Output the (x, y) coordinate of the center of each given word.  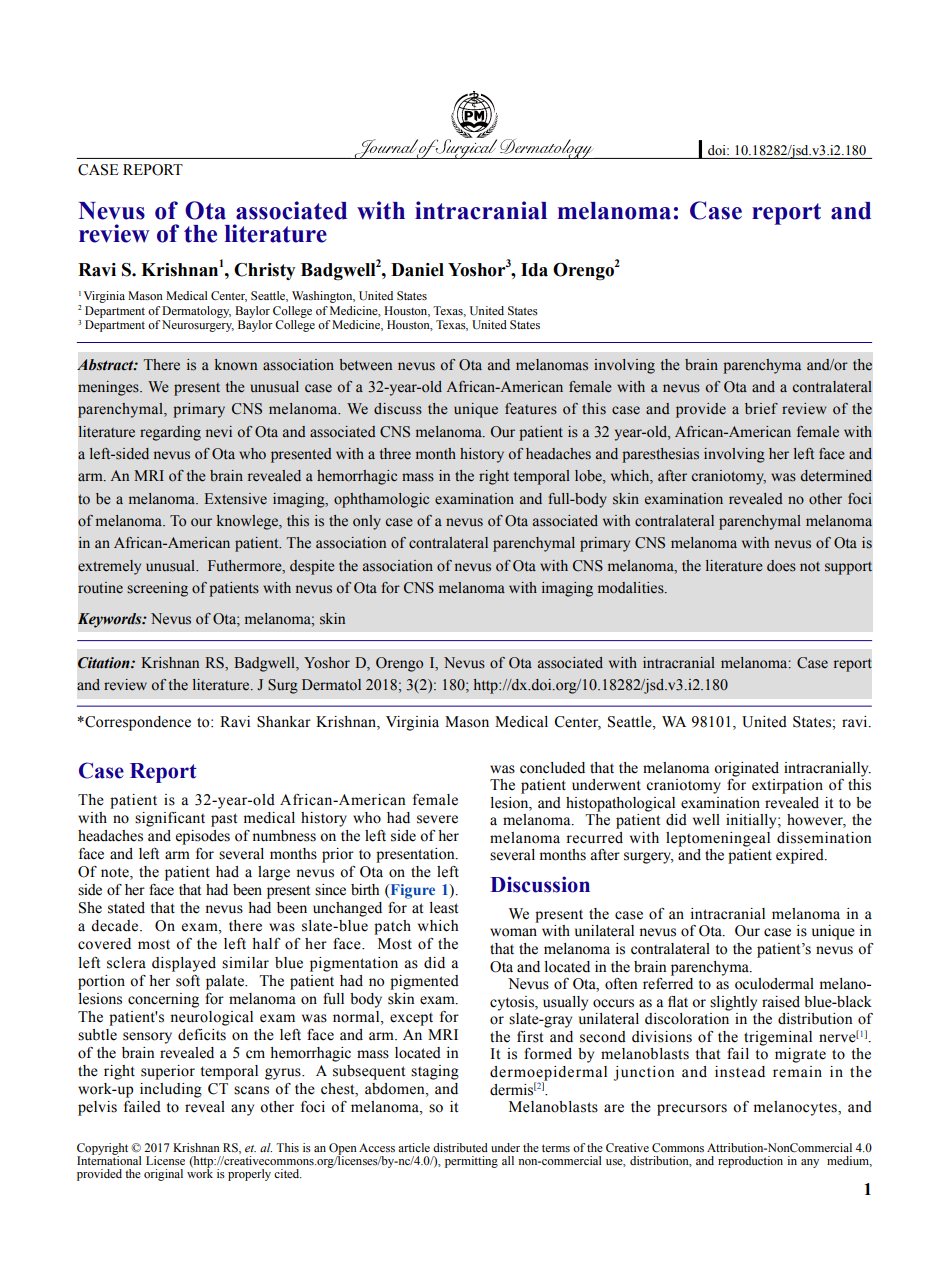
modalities (632, 588)
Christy (264, 271)
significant (170, 819)
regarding (170, 433)
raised (781, 1002)
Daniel (417, 270)
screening (157, 589)
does (781, 566)
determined (836, 476)
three (395, 454)
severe (437, 819)
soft (188, 981)
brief (761, 409)
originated (746, 769)
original (163, 1175)
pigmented (424, 982)
